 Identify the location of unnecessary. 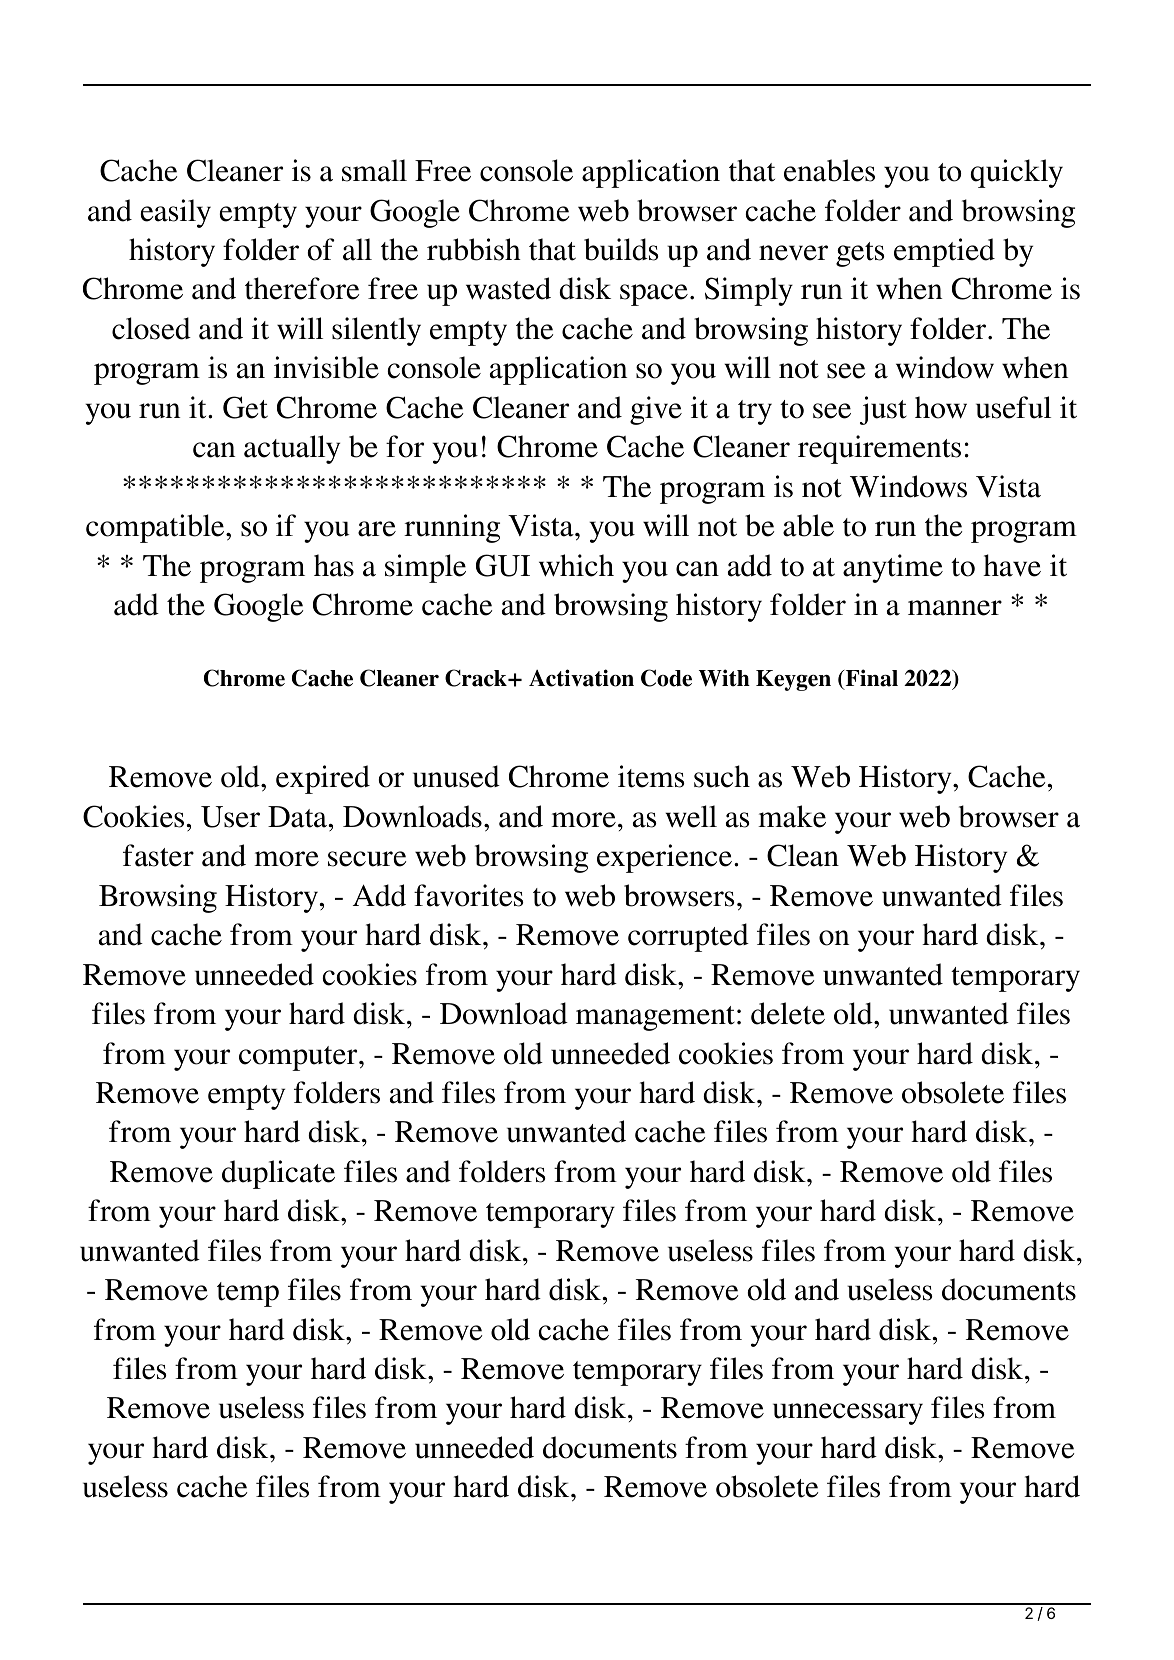
(848, 1414).
